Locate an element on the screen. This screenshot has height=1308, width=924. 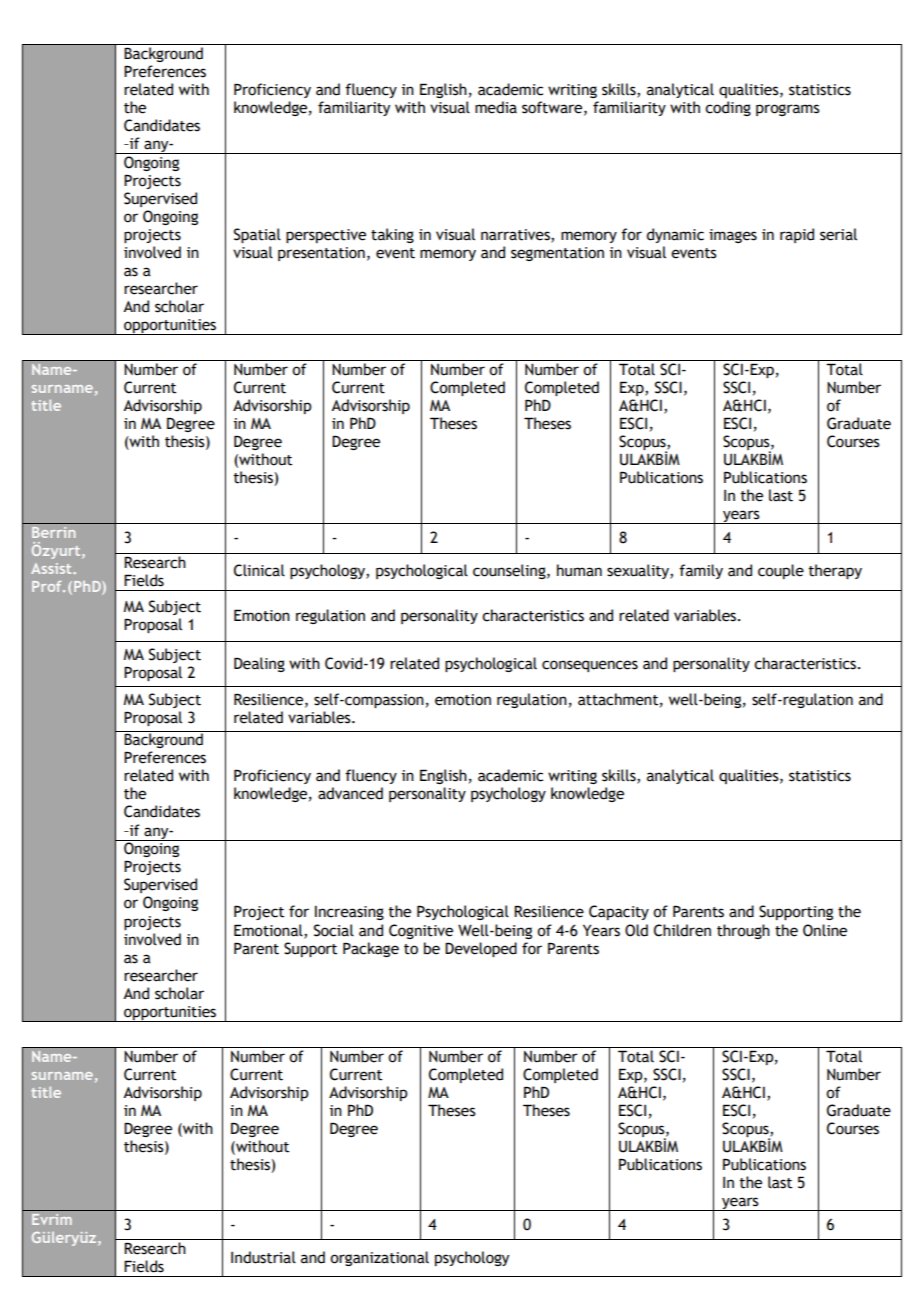
media is located at coordinates (496, 107).
